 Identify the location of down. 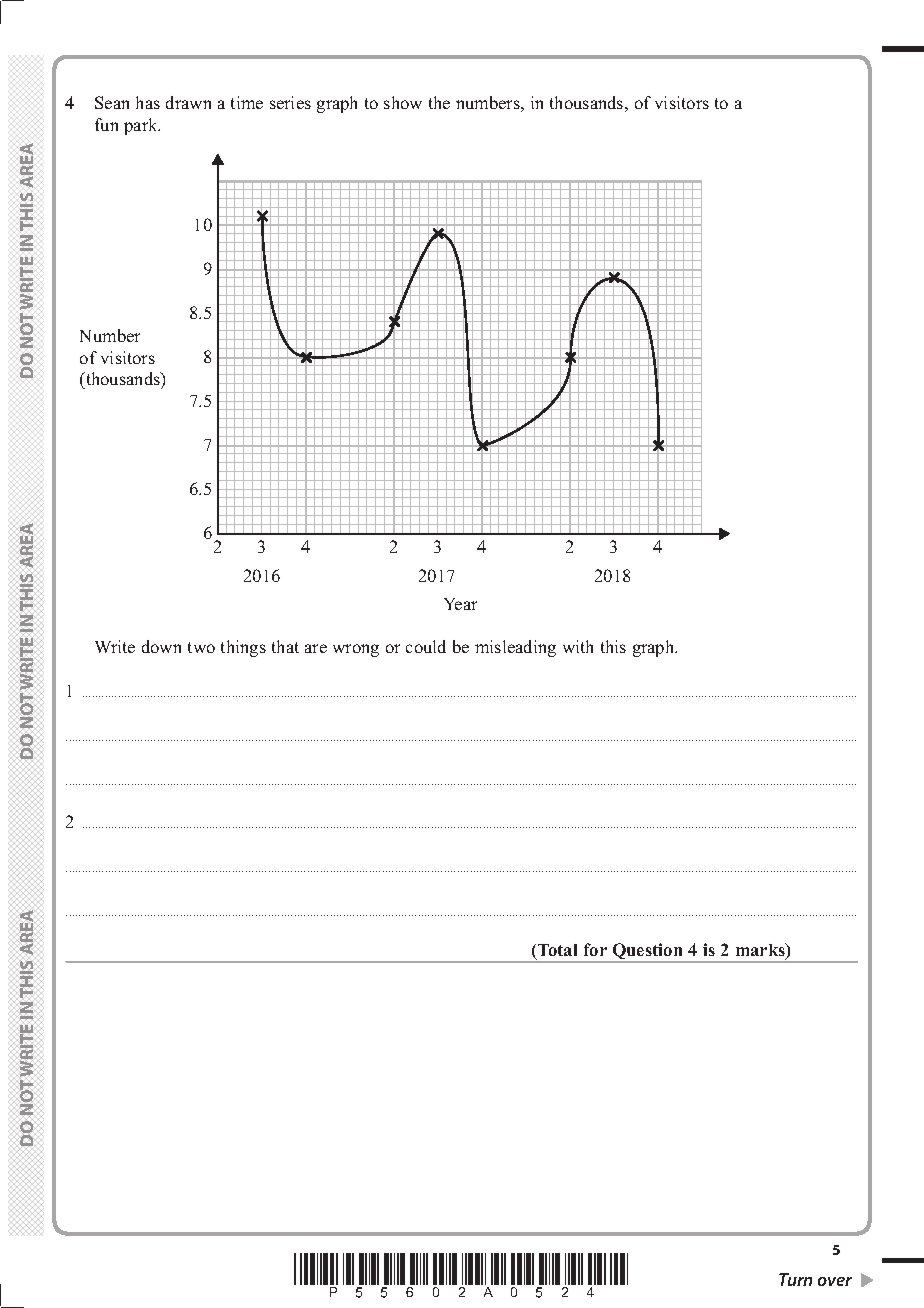
(161, 646).
